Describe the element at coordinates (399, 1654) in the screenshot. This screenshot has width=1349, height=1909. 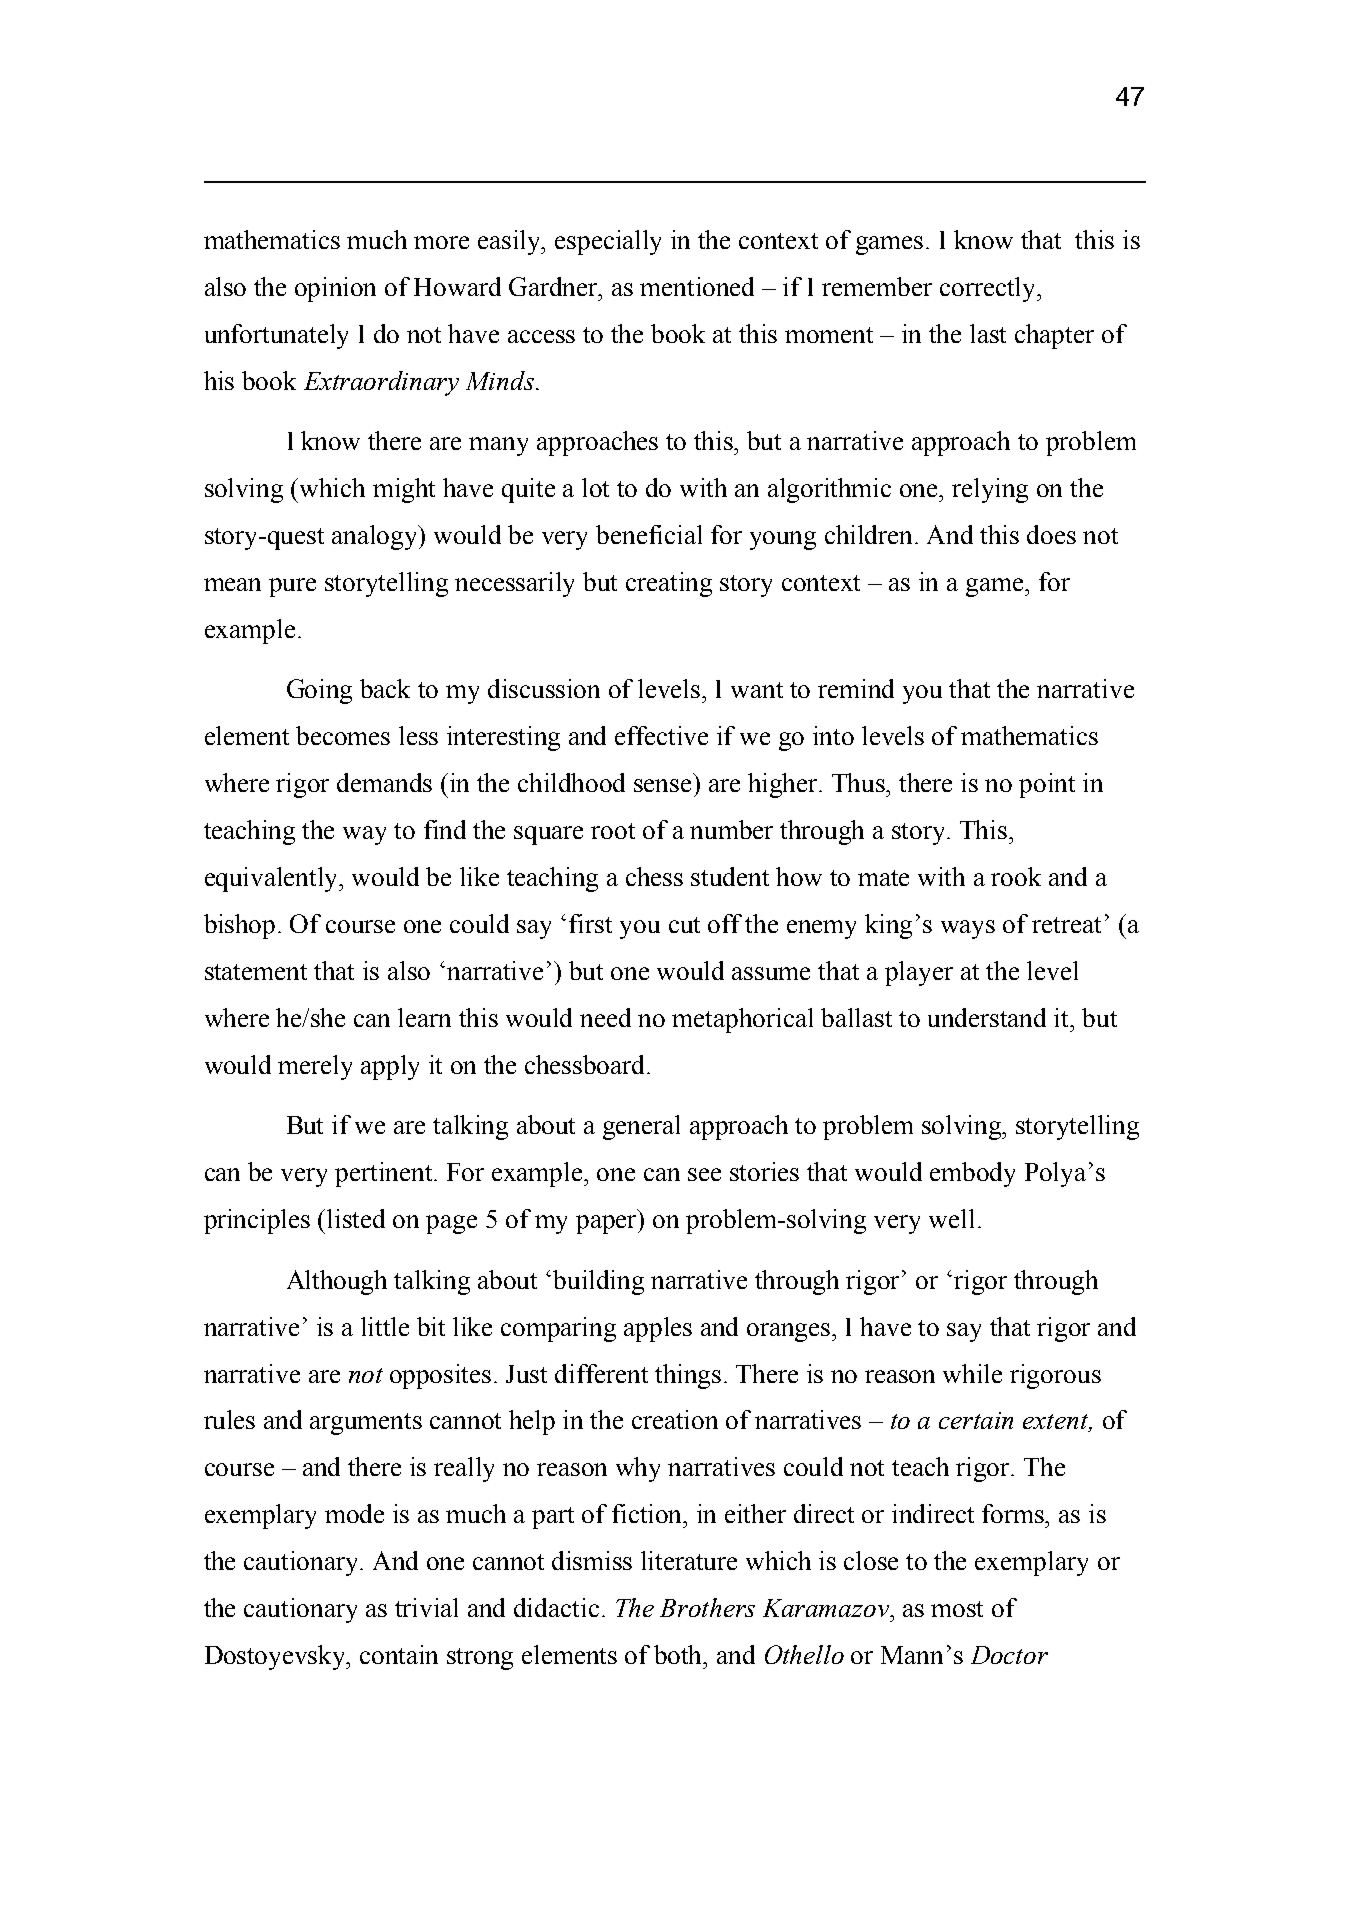
I see `contain` at that location.
